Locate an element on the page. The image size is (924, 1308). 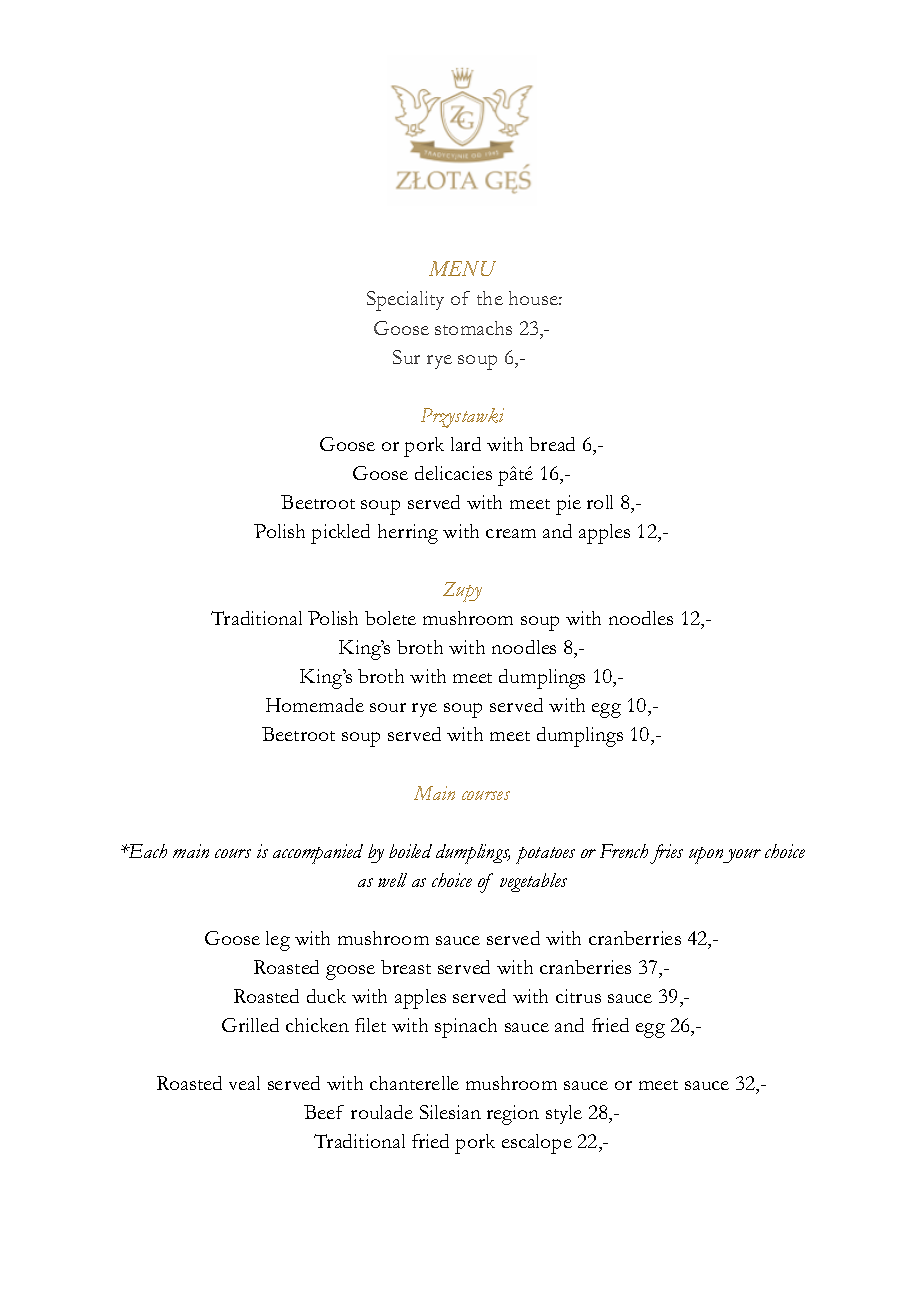
veal is located at coordinates (244, 1083).
